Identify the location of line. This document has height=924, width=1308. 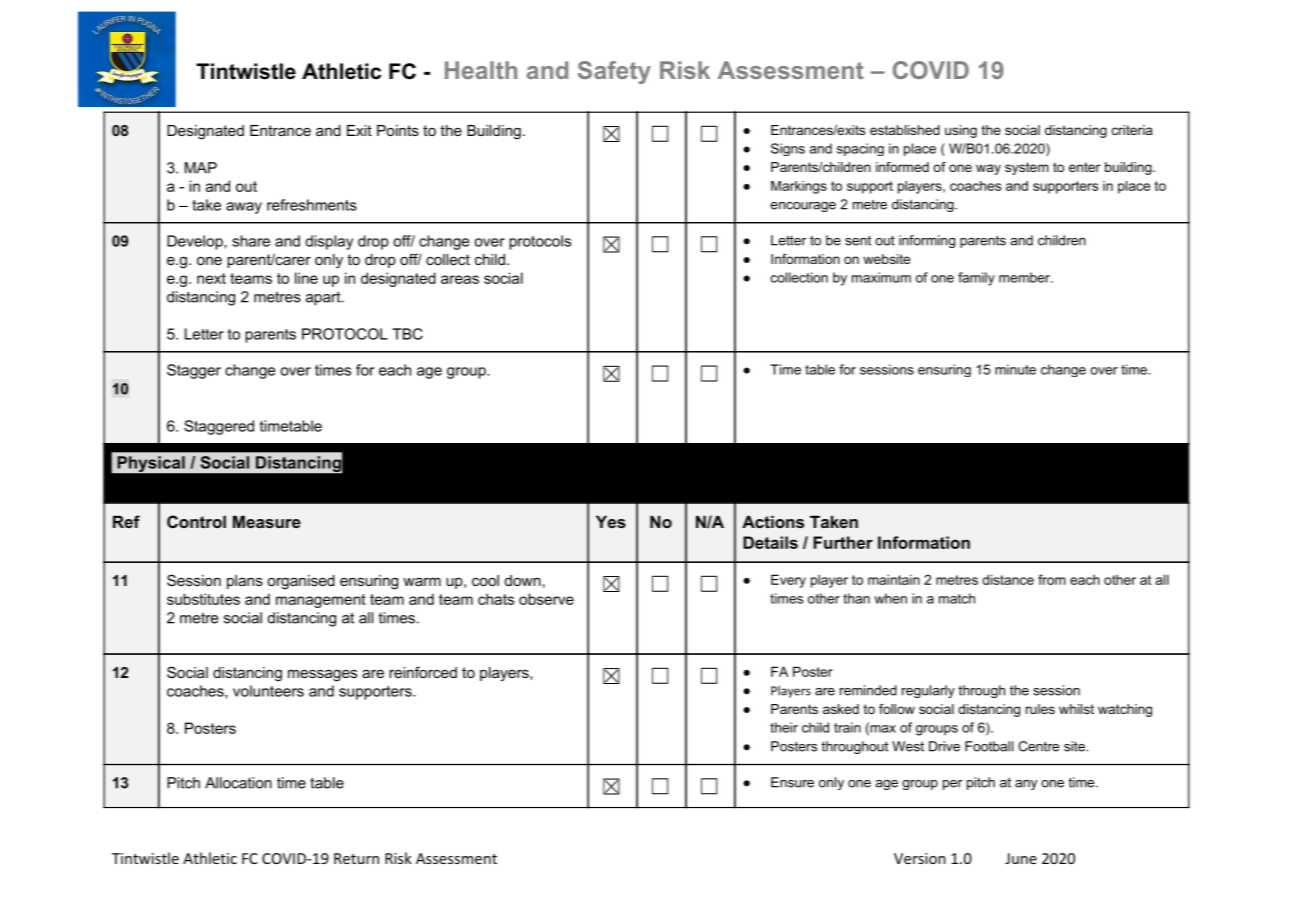
(306, 278).
